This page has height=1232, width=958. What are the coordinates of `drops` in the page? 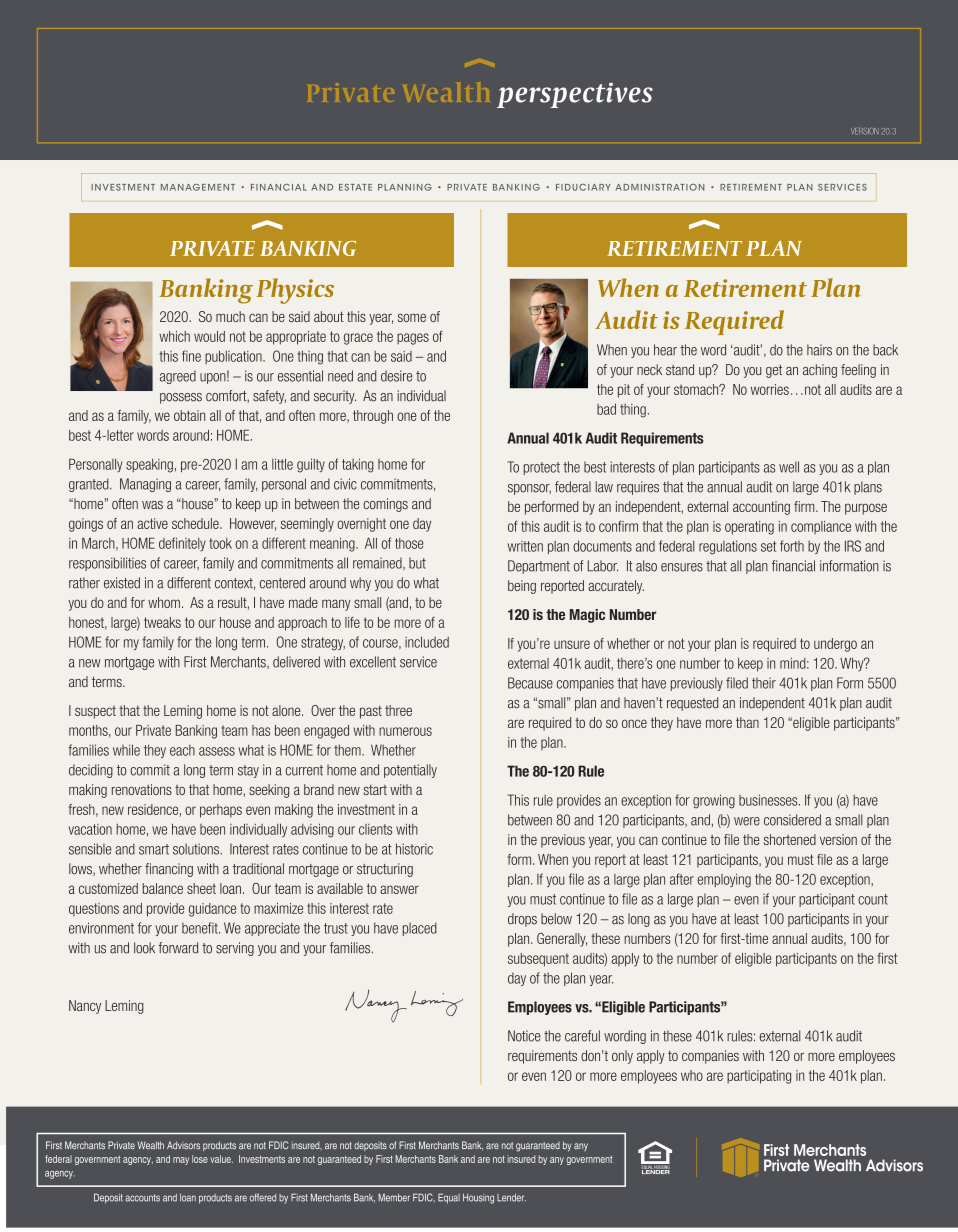 It's located at (522, 920).
